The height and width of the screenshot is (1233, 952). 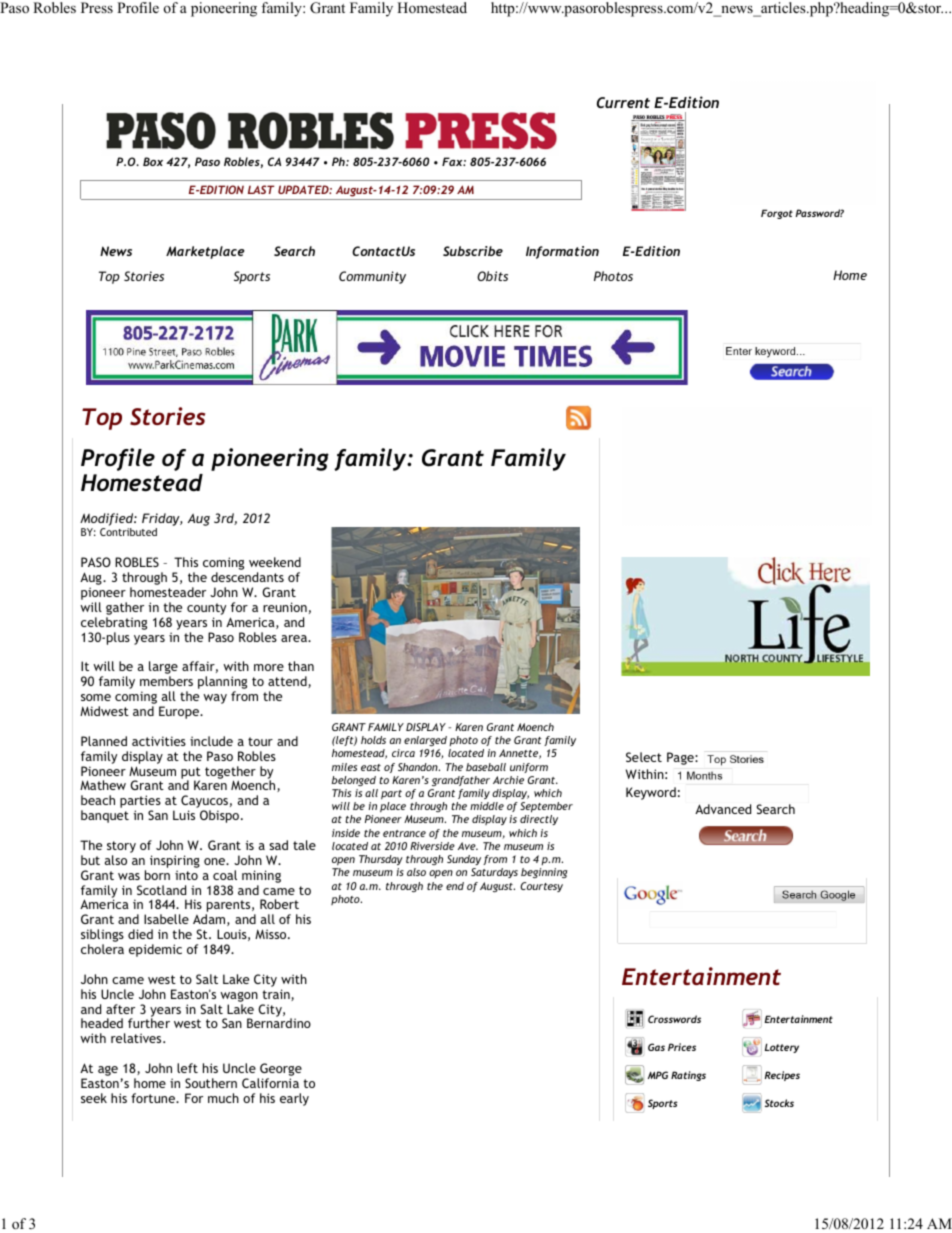 I want to click on Subscribe, so click(x=473, y=251).
